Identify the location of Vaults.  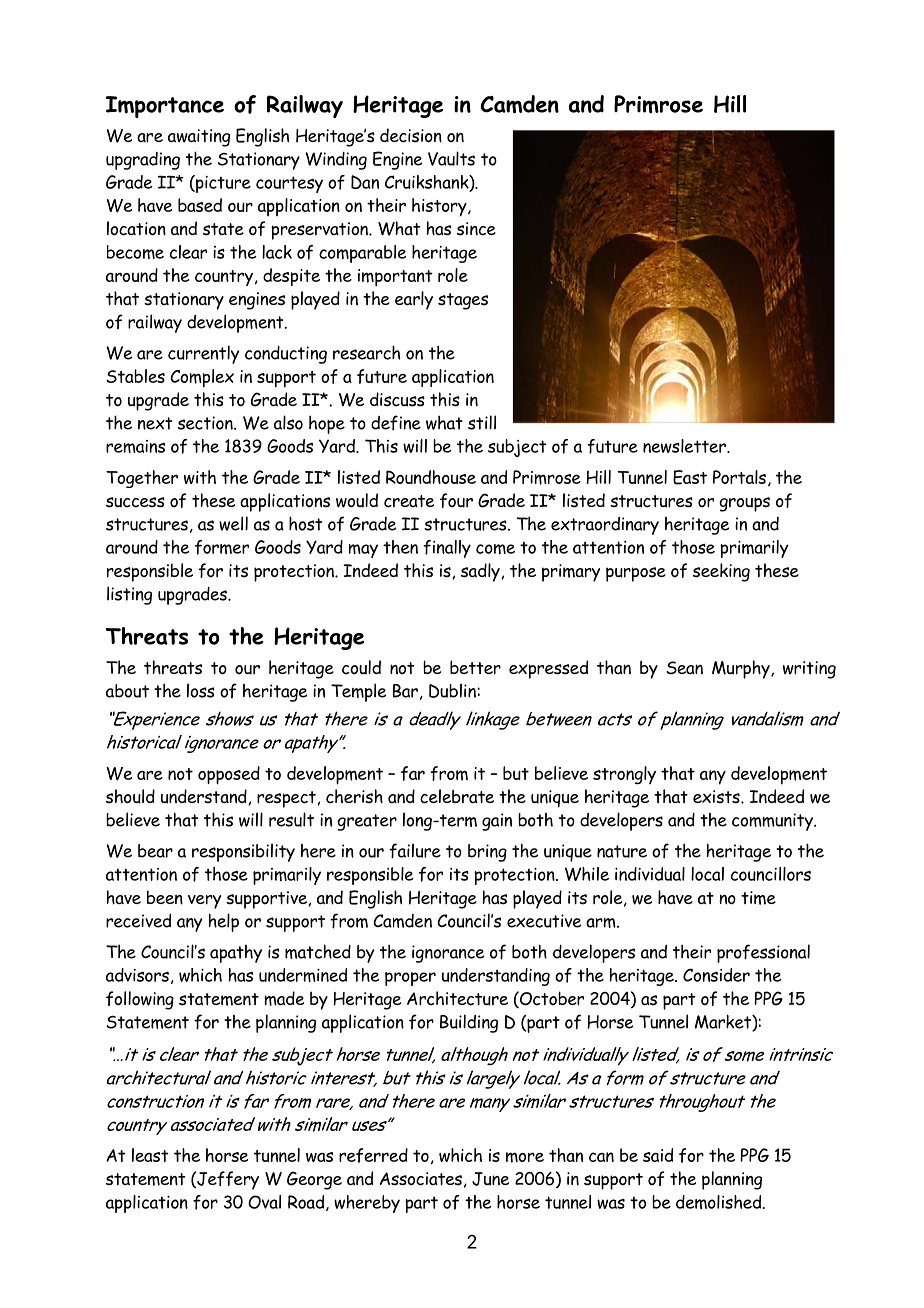
(451, 158).
